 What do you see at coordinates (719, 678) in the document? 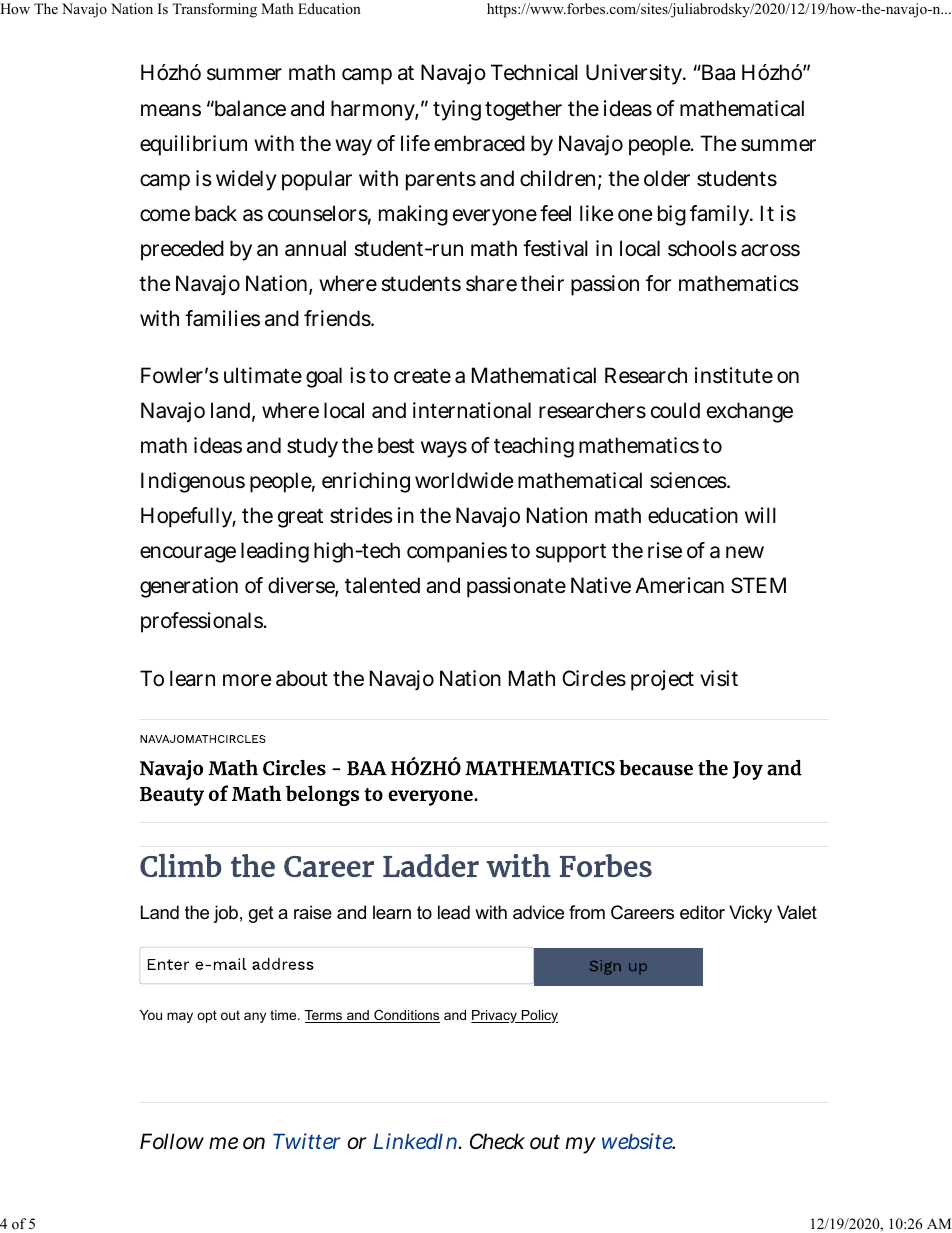
I see `visit` at bounding box center [719, 678].
